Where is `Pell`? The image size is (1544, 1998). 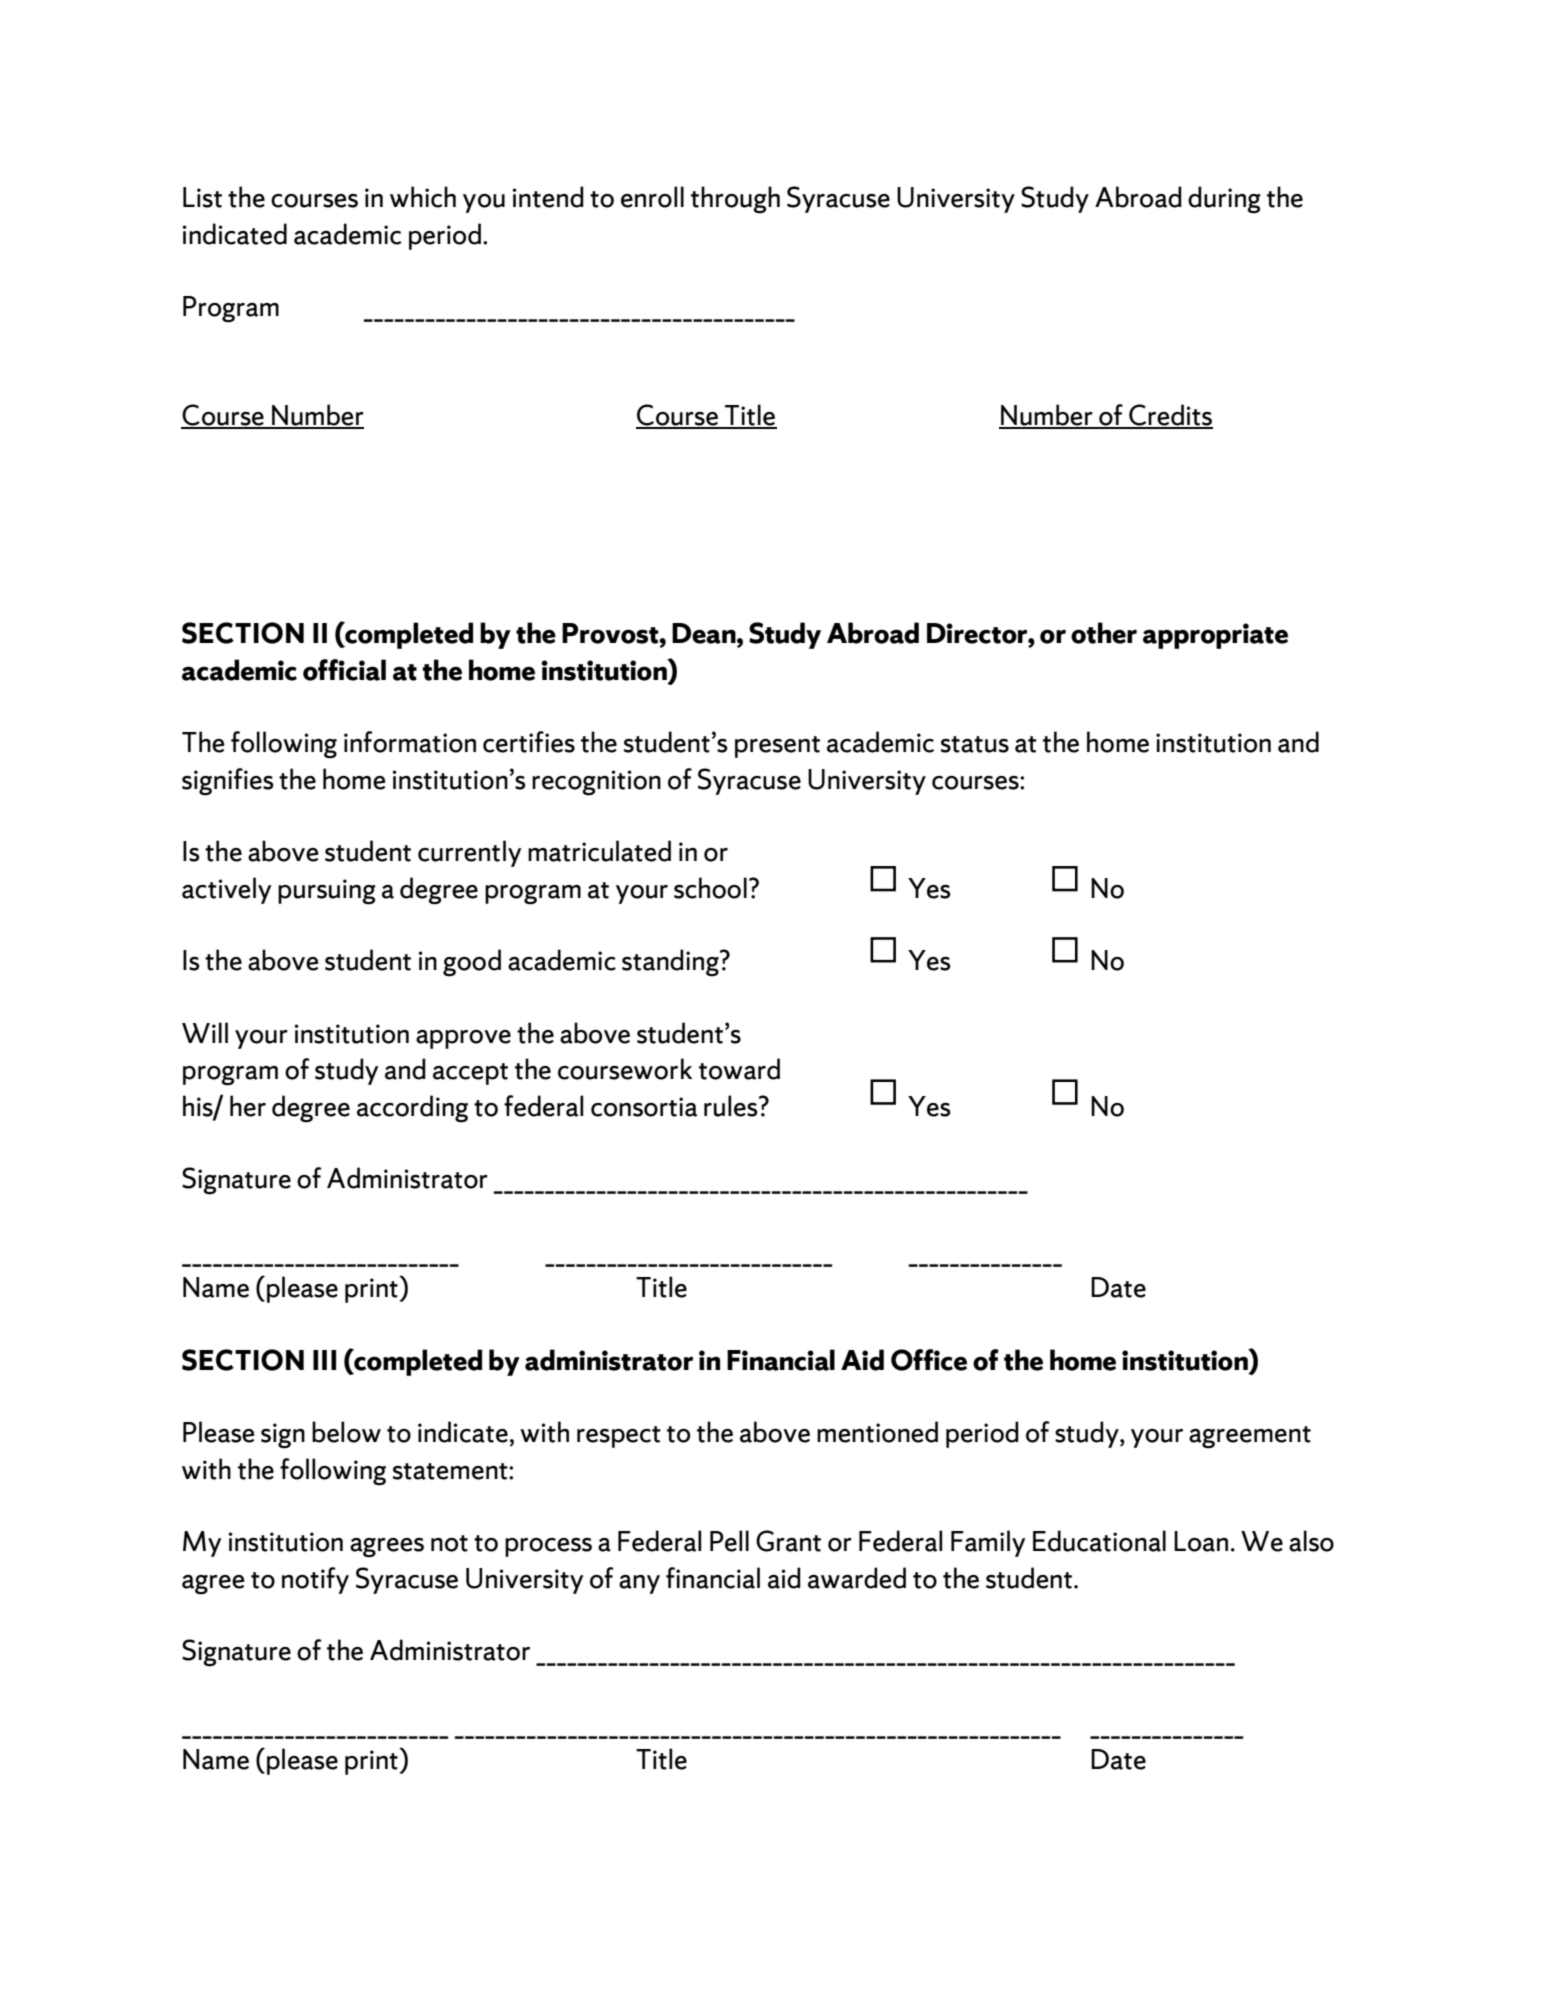 Pell is located at coordinates (729, 1541).
